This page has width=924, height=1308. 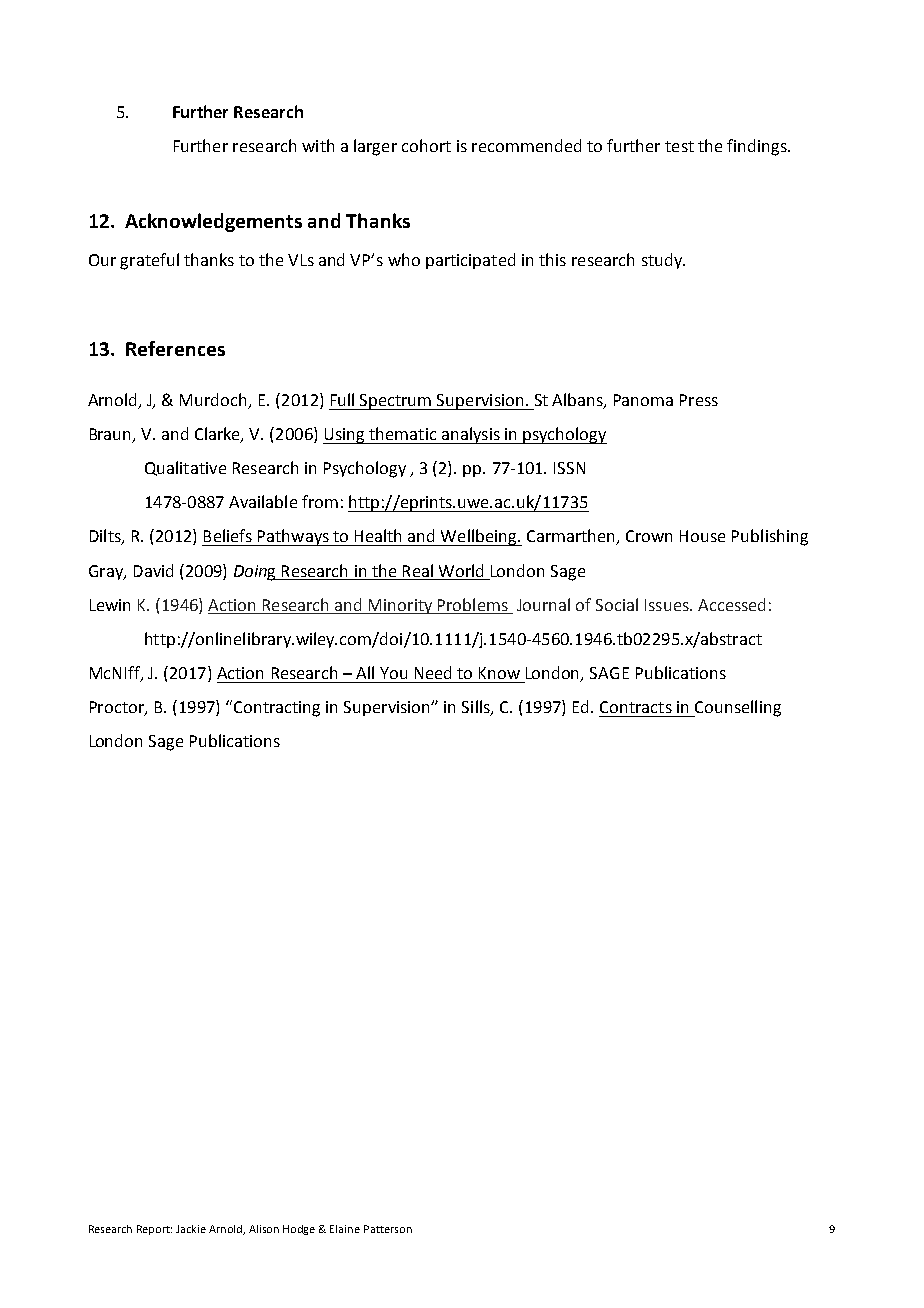 I want to click on Sills, so click(x=477, y=708).
